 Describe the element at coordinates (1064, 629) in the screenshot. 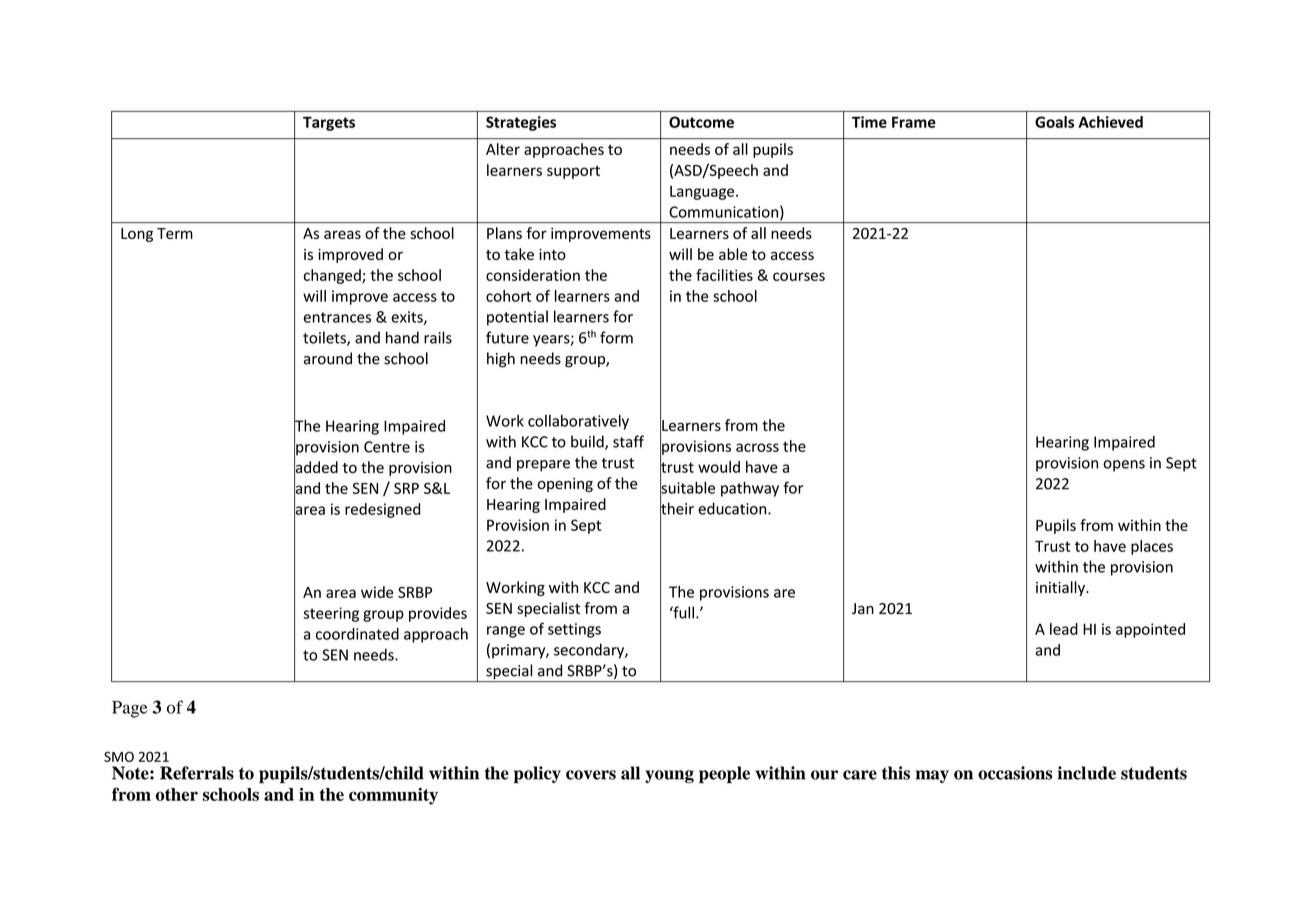

I see `lead` at that location.
